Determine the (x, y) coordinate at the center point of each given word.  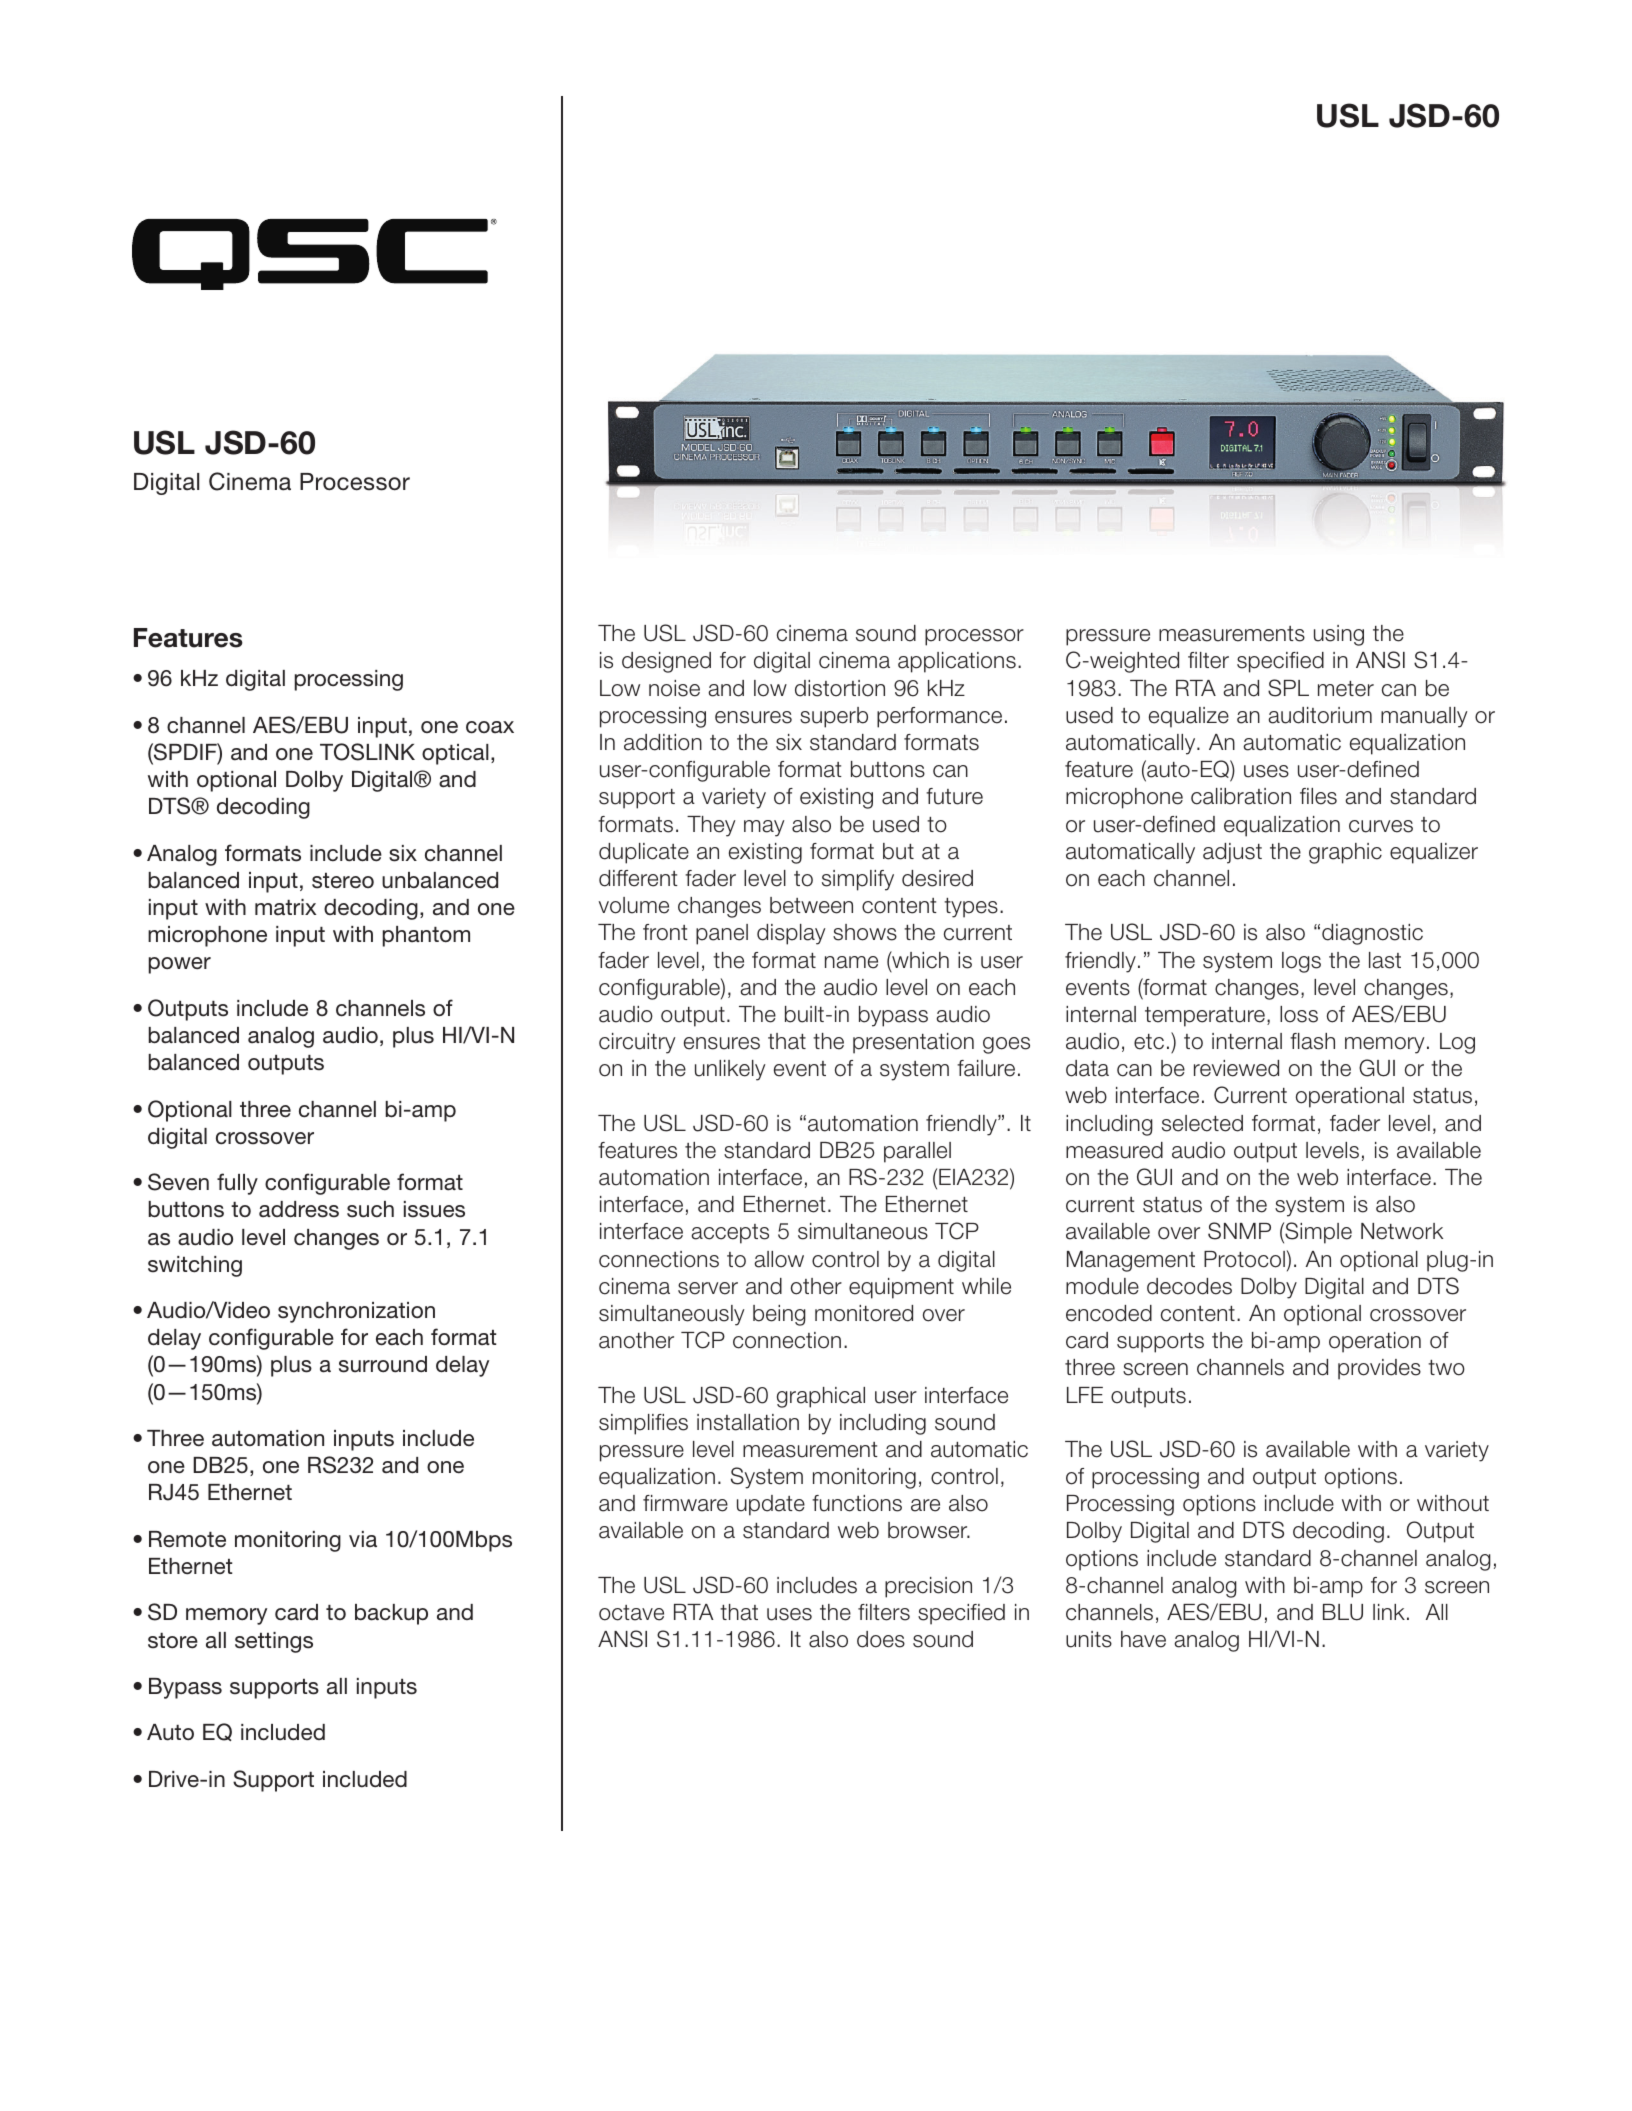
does (881, 1639)
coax (490, 727)
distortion (840, 688)
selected (1202, 1123)
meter (1346, 689)
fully (237, 1184)
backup (391, 1614)
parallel (917, 1152)
